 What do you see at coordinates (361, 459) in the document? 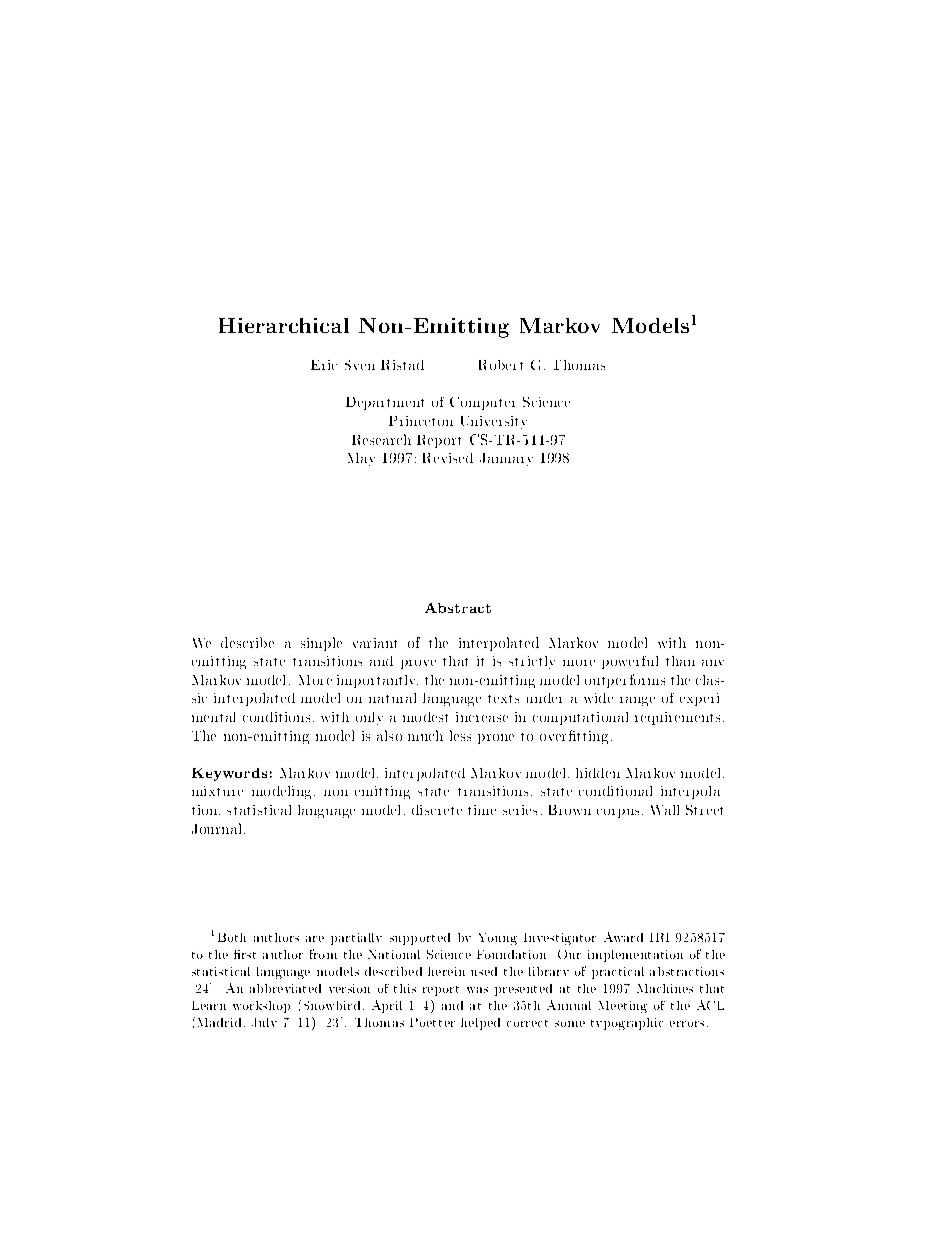
I see `May` at bounding box center [361, 459].
